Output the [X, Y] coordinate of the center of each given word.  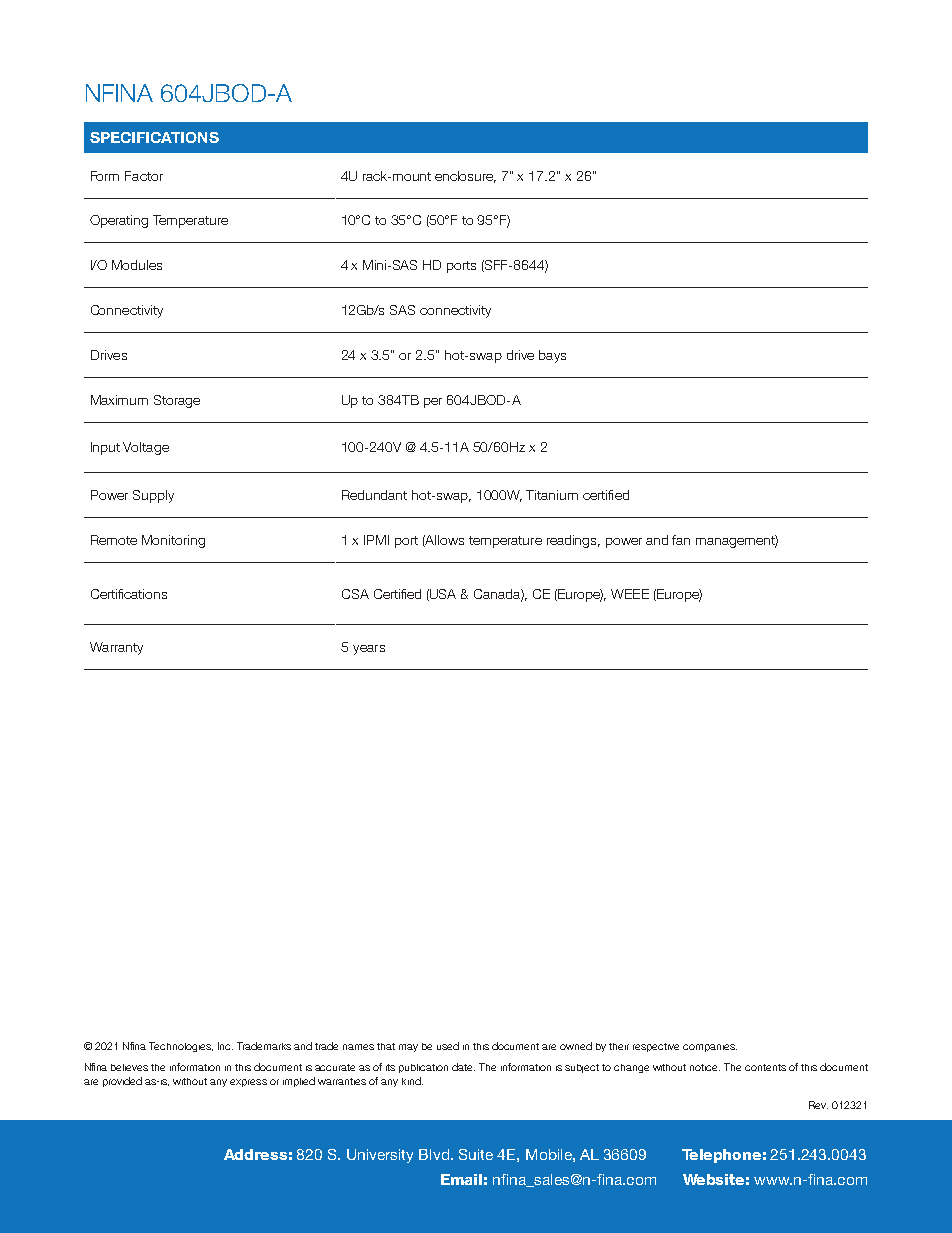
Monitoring [173, 541]
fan [681, 540]
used [448, 1046]
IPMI [376, 540]
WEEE [630, 594]
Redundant [374, 495]
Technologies [181, 1047]
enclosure [465, 177]
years [369, 650]
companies [710, 1048]
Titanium [552, 495]
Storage [177, 401]
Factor [144, 176]
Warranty [116, 648]
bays [552, 356]
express [248, 1083]
